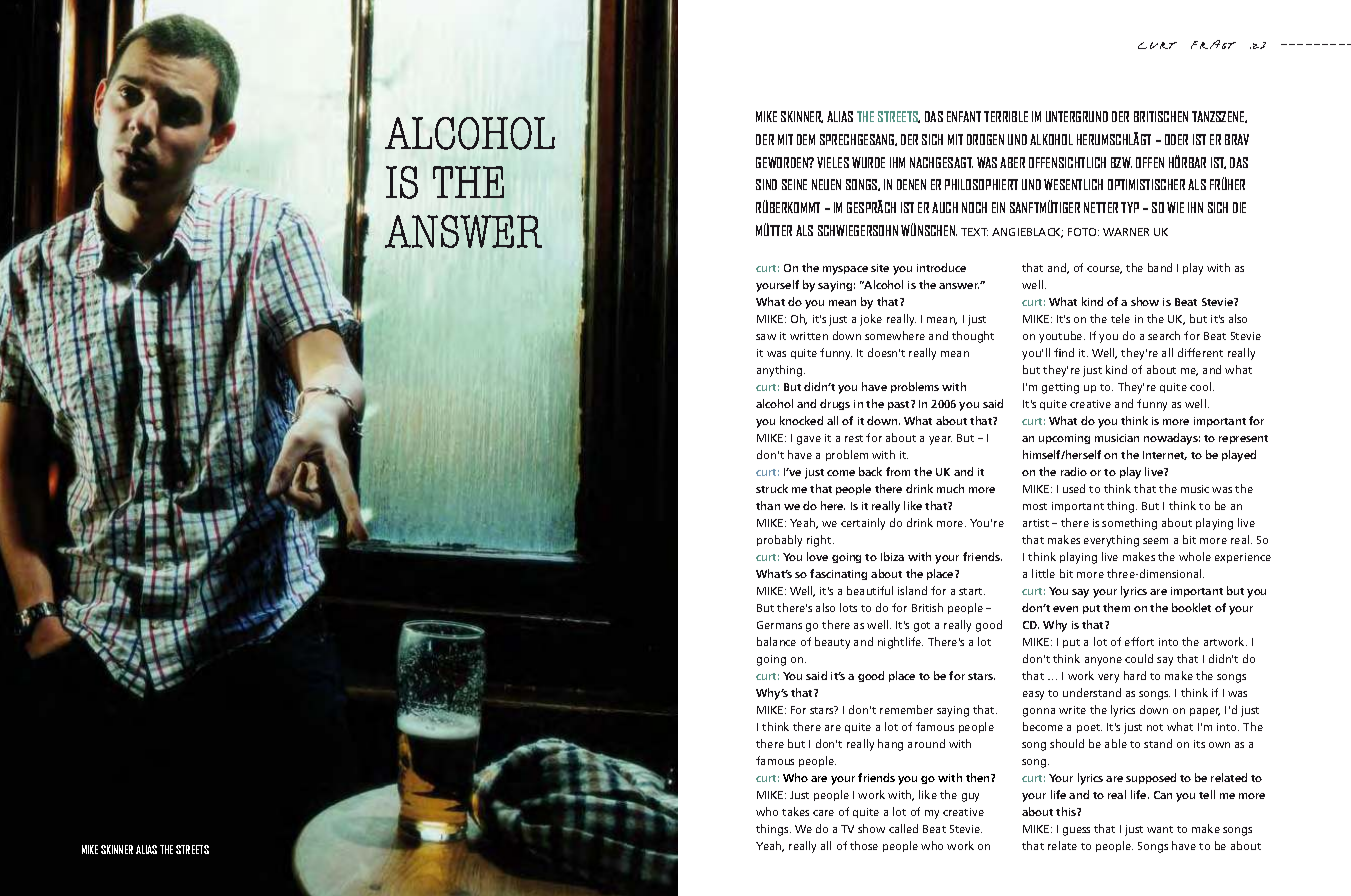 This document has height=896, width=1351. What do you see at coordinates (973, 337) in the document?
I see `thought` at bounding box center [973, 337].
